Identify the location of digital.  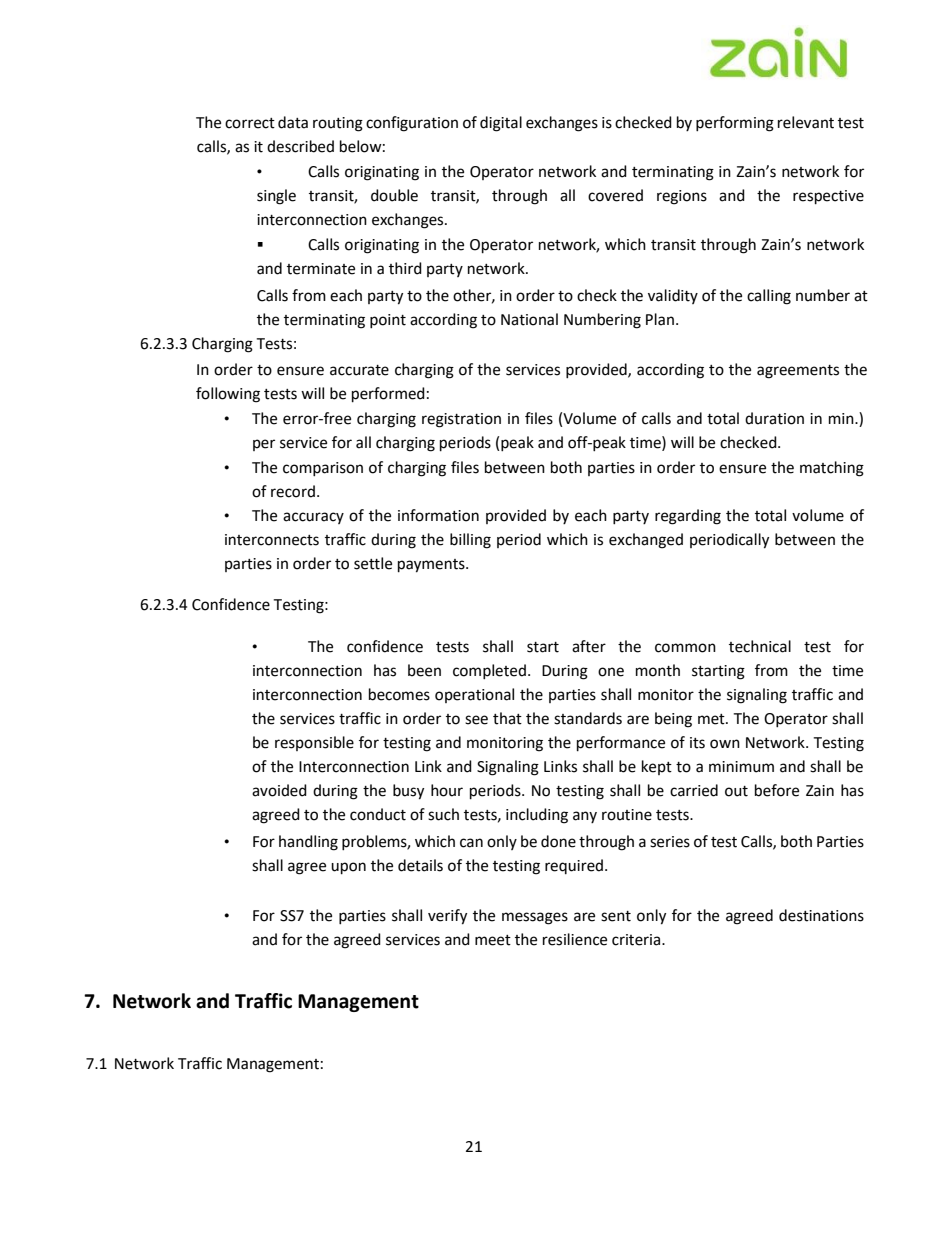
(501, 124).
